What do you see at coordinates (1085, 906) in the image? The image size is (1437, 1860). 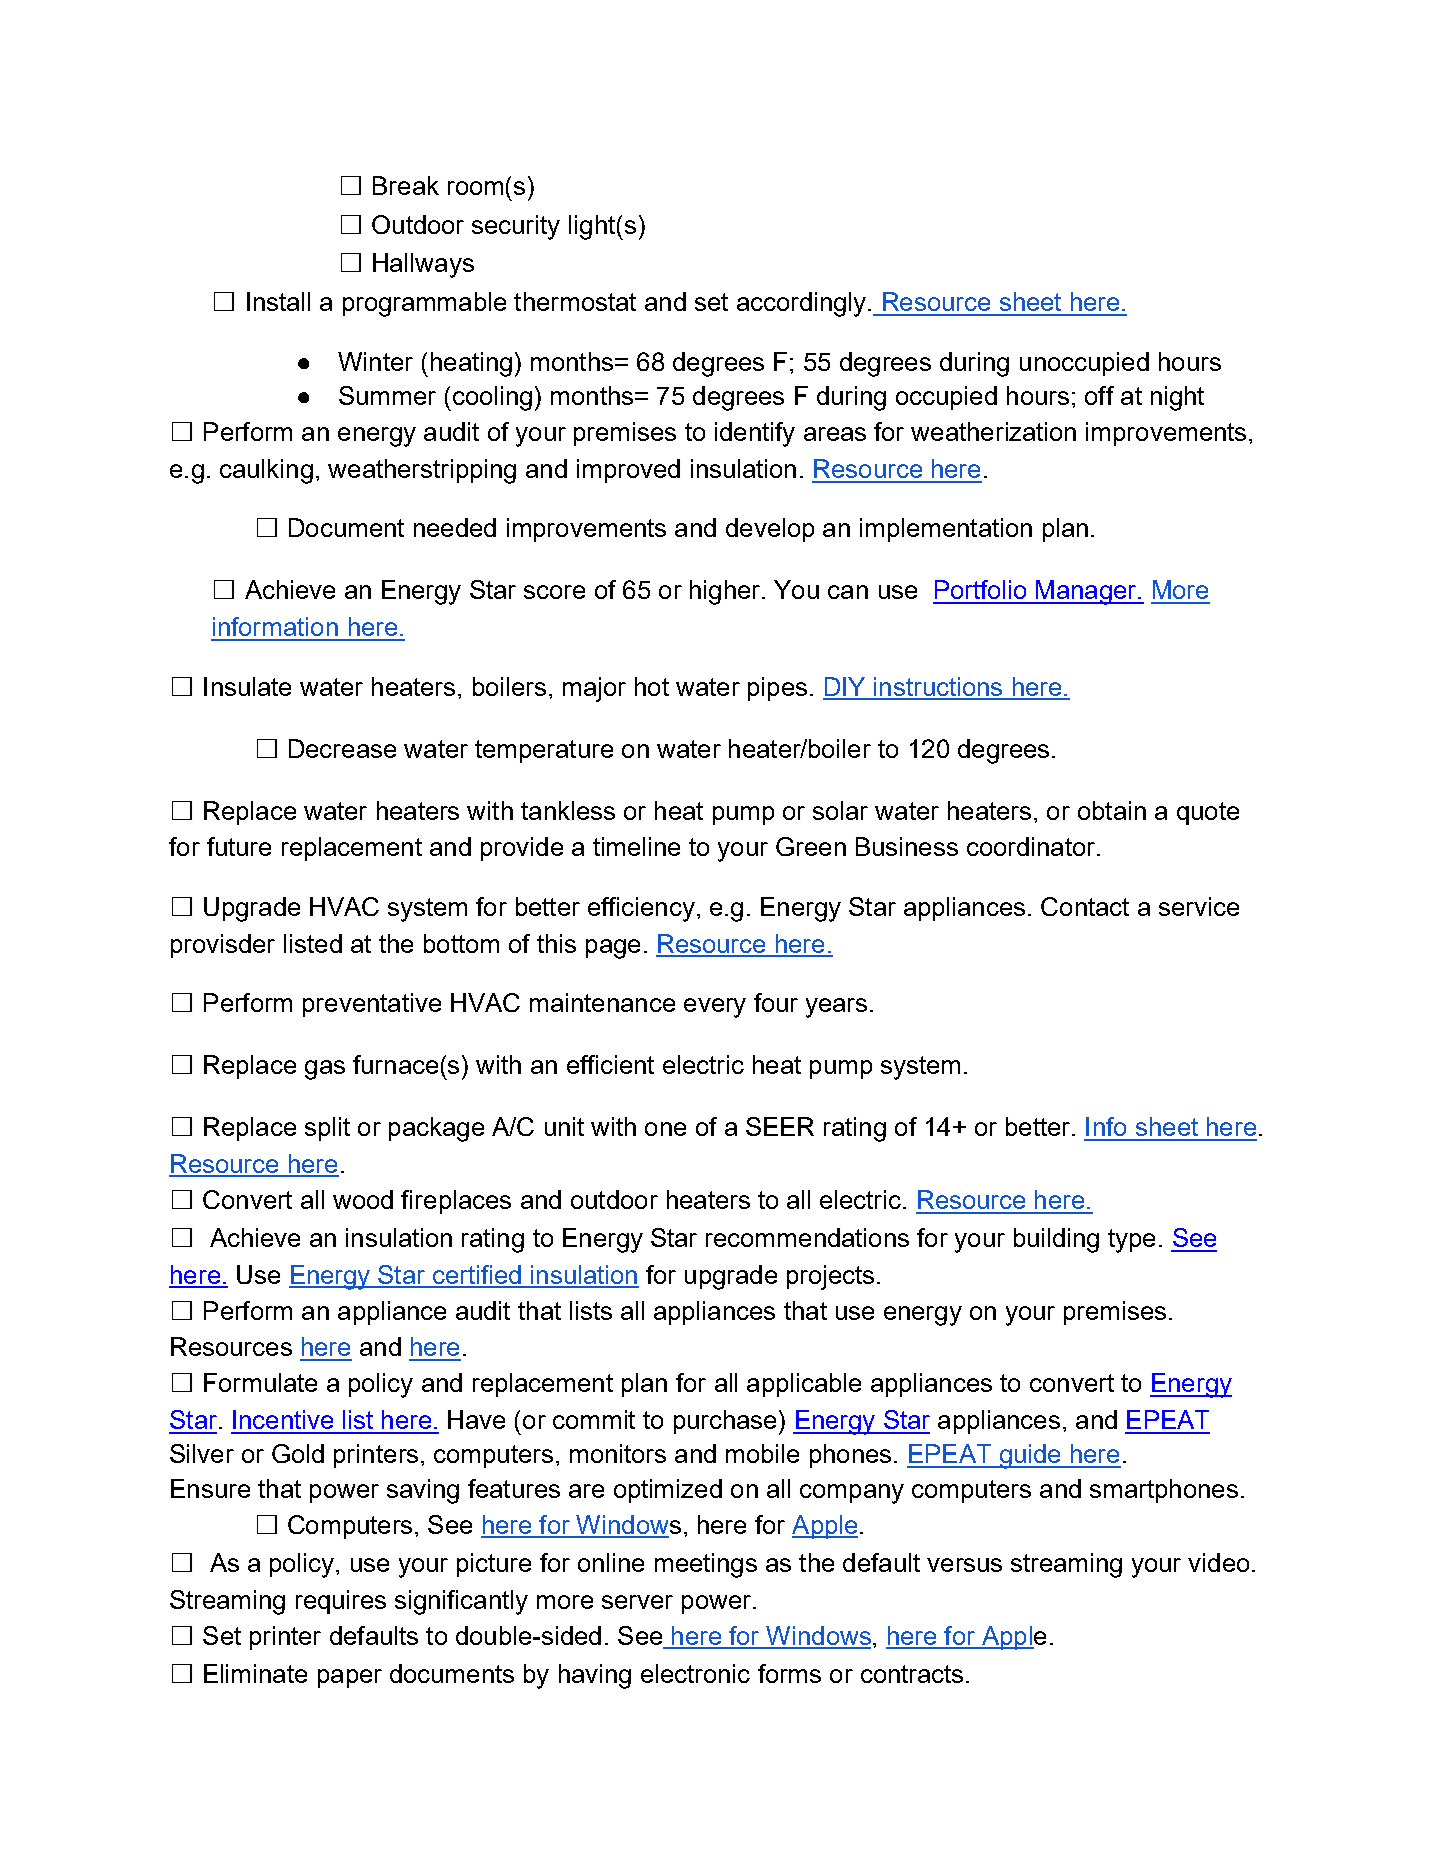 I see `Contact` at bounding box center [1085, 906].
